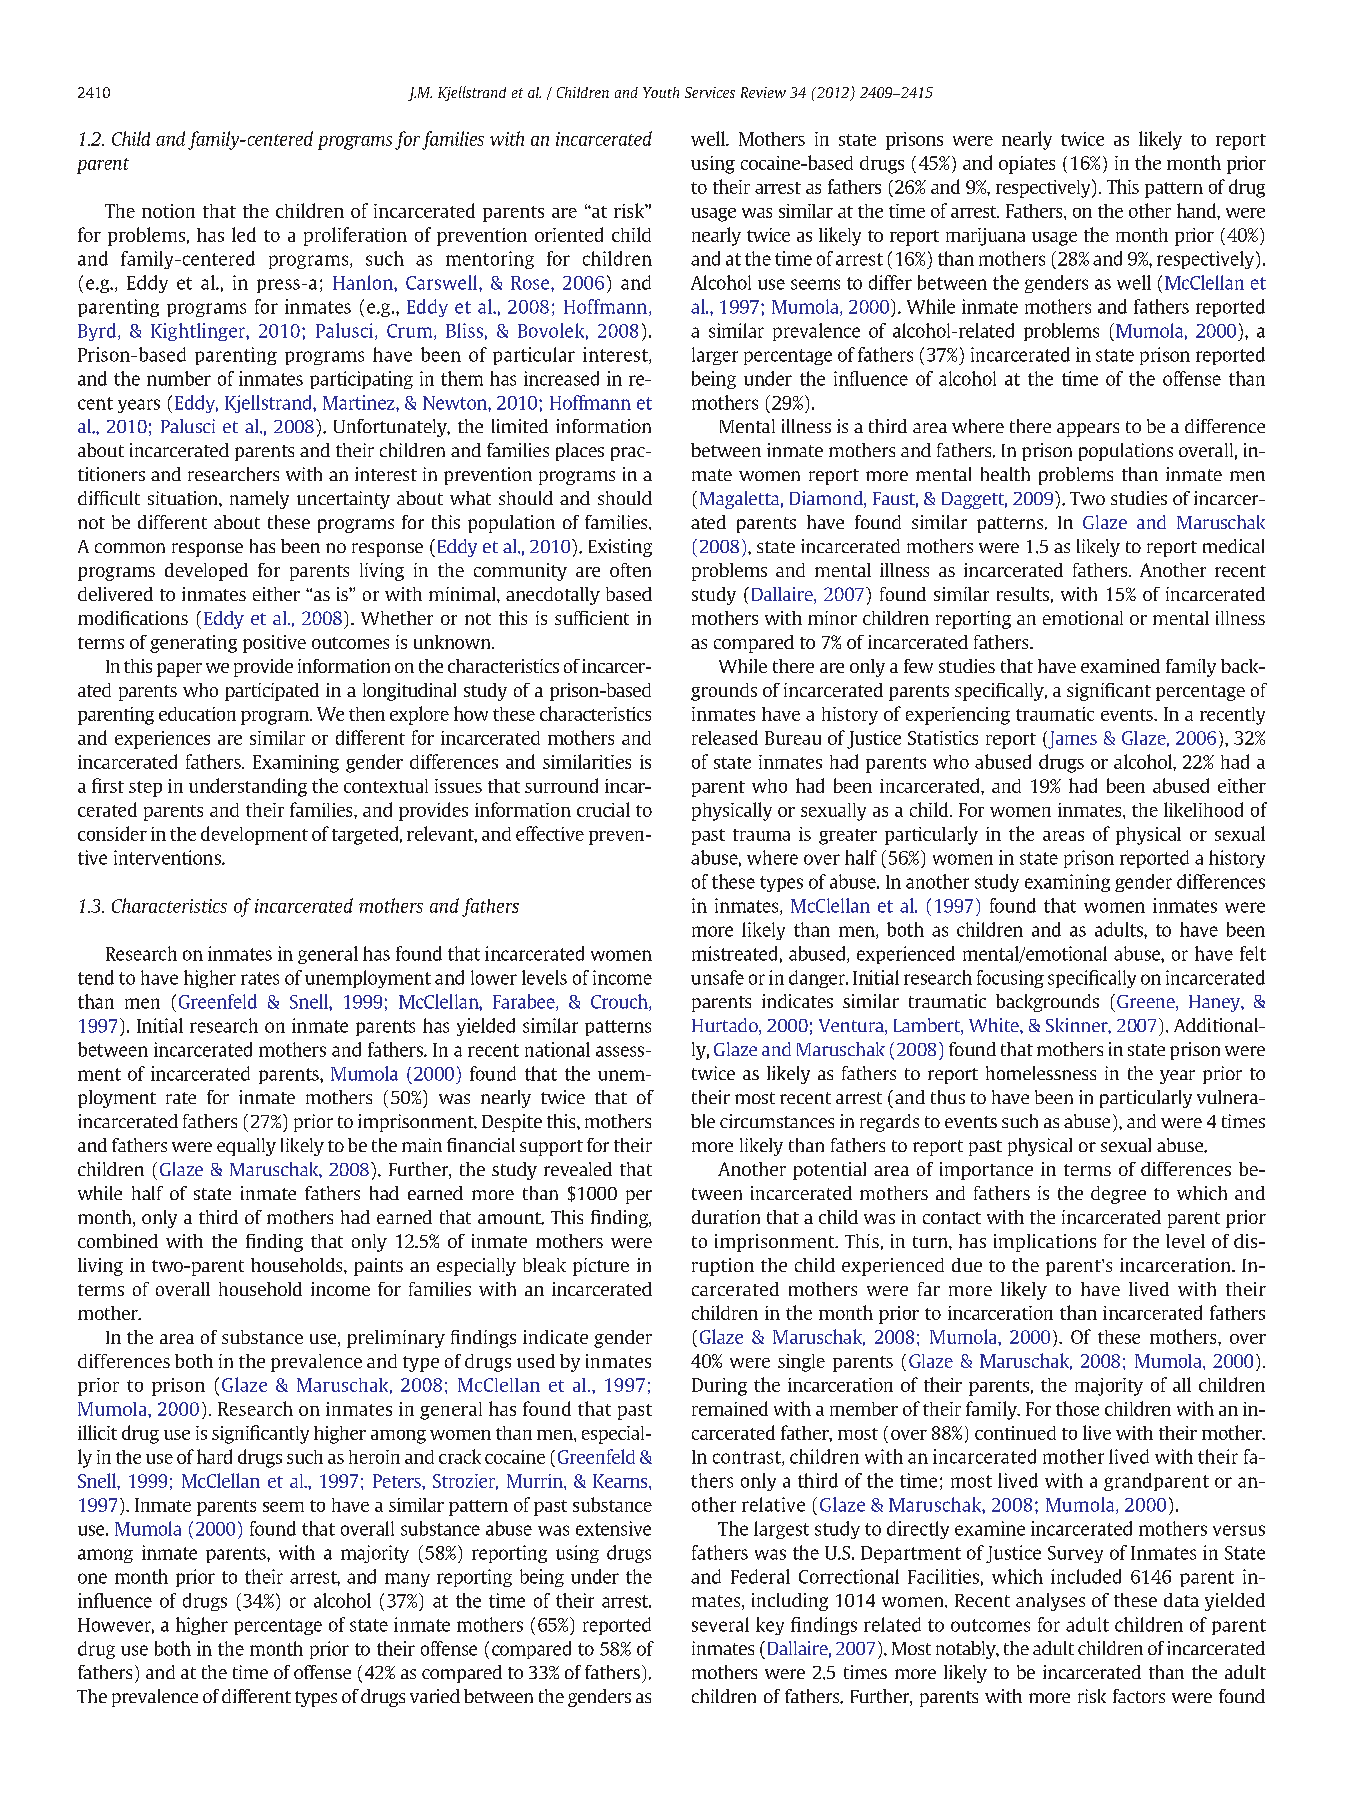  Describe the element at coordinates (168, 211) in the screenshot. I see `notion` at that location.
